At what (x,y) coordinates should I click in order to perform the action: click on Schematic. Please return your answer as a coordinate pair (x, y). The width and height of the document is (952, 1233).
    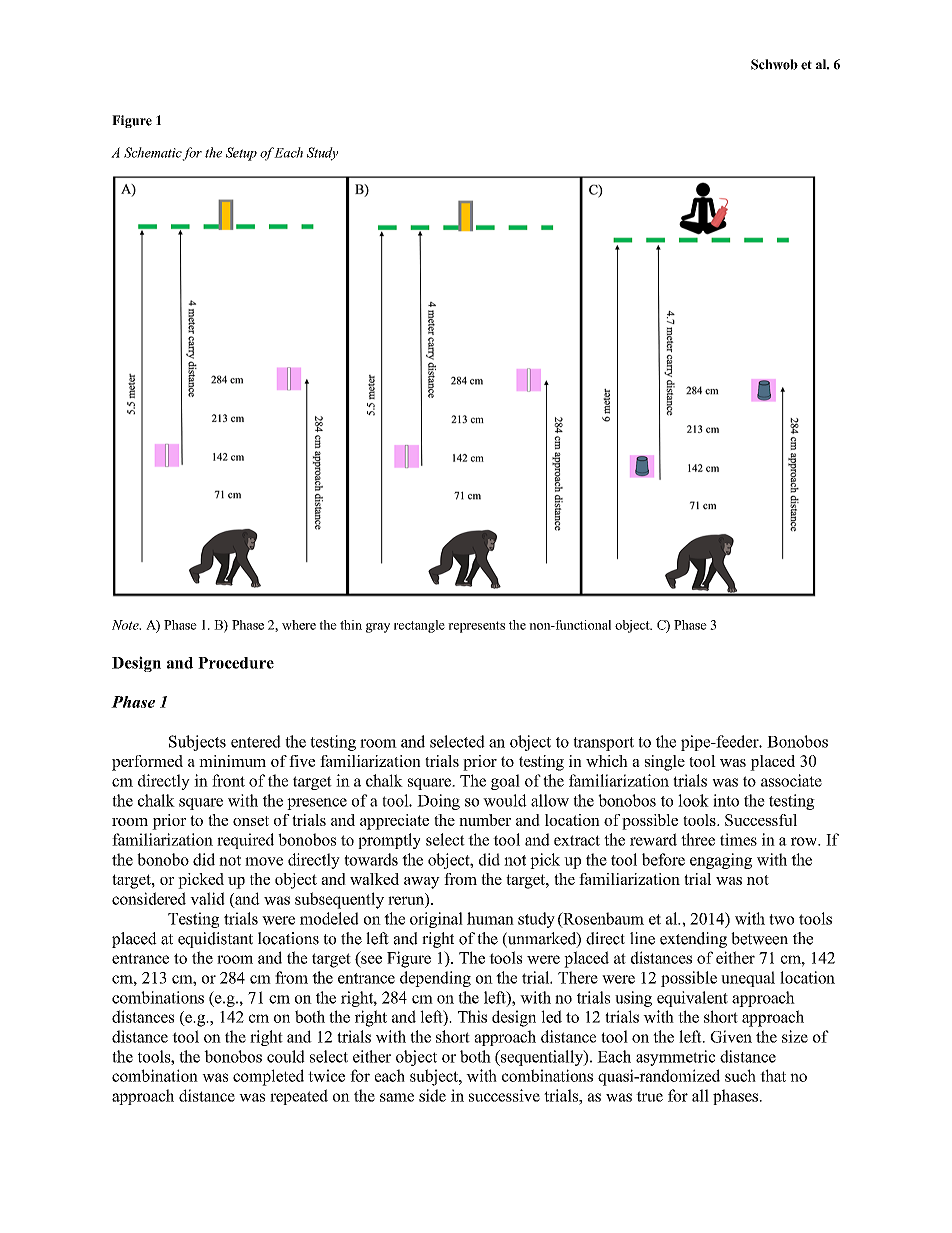
    Looking at the image, I should click on (153, 153).
